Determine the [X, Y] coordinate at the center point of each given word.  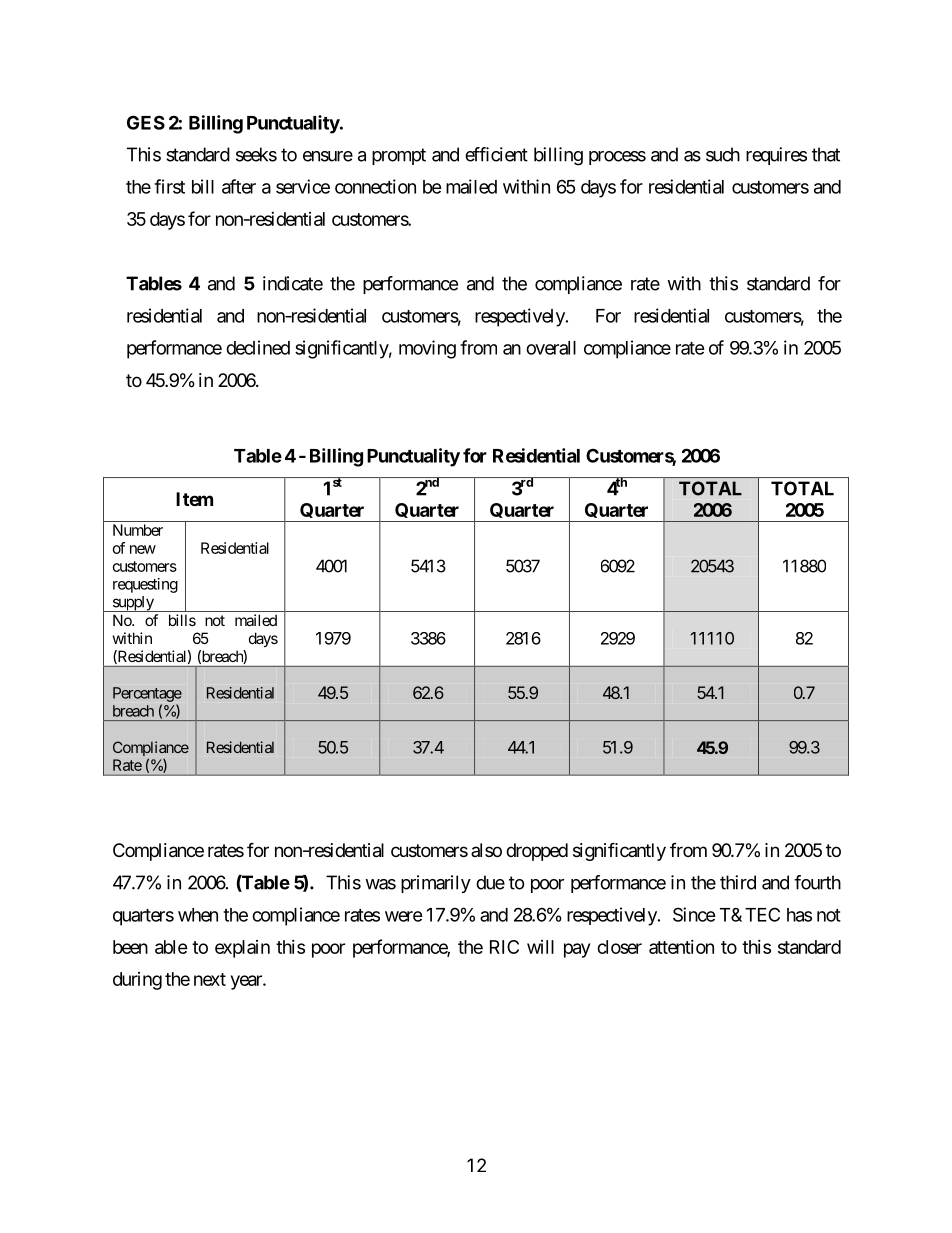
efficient [496, 154]
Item [194, 499]
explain [242, 949]
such [723, 154]
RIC [504, 947]
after [239, 186]
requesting [145, 585]
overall [551, 348]
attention [681, 947]
